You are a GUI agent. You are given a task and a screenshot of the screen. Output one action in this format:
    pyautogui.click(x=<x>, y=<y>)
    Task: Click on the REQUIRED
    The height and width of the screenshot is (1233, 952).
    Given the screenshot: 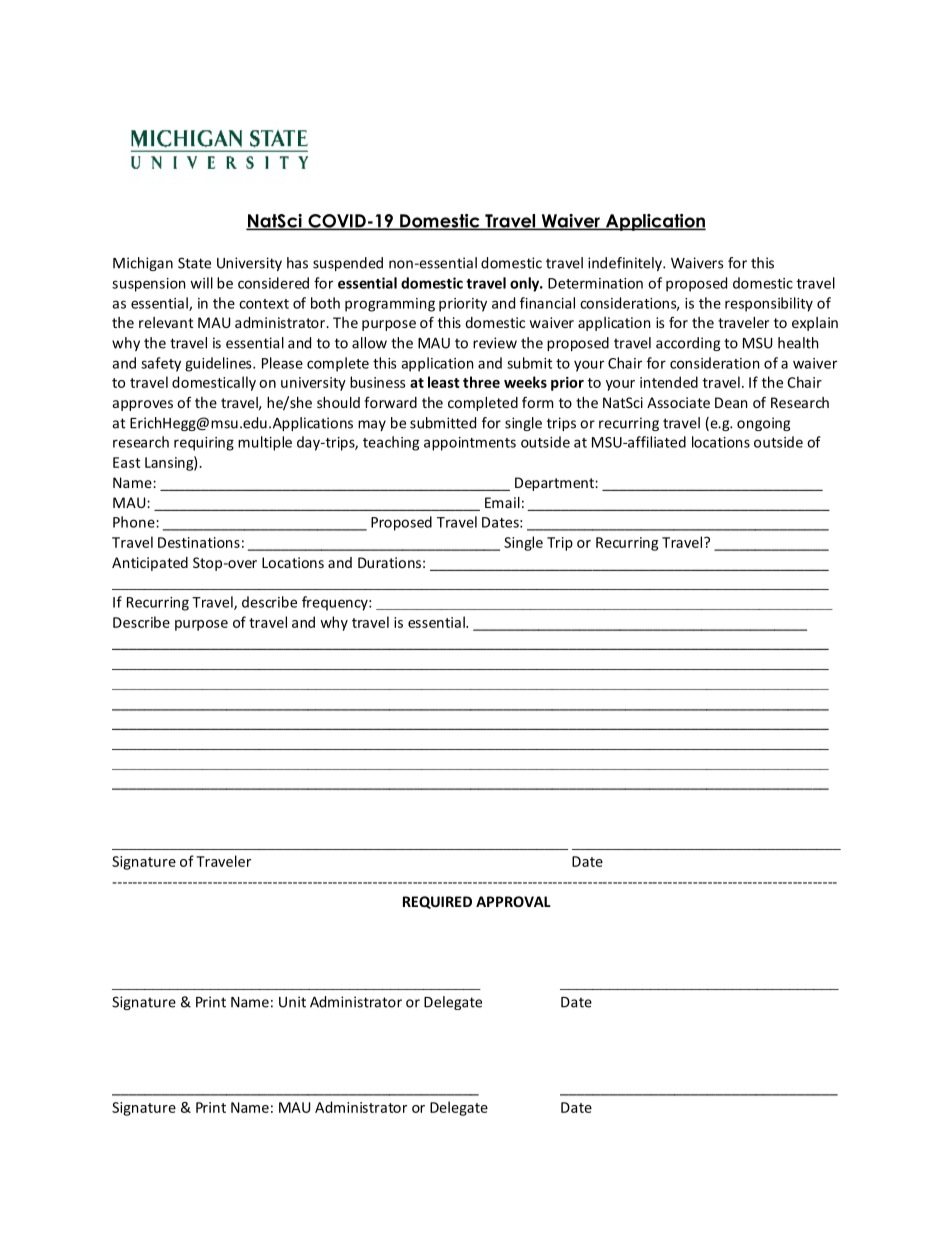 What is the action you would take?
    pyautogui.click(x=437, y=902)
